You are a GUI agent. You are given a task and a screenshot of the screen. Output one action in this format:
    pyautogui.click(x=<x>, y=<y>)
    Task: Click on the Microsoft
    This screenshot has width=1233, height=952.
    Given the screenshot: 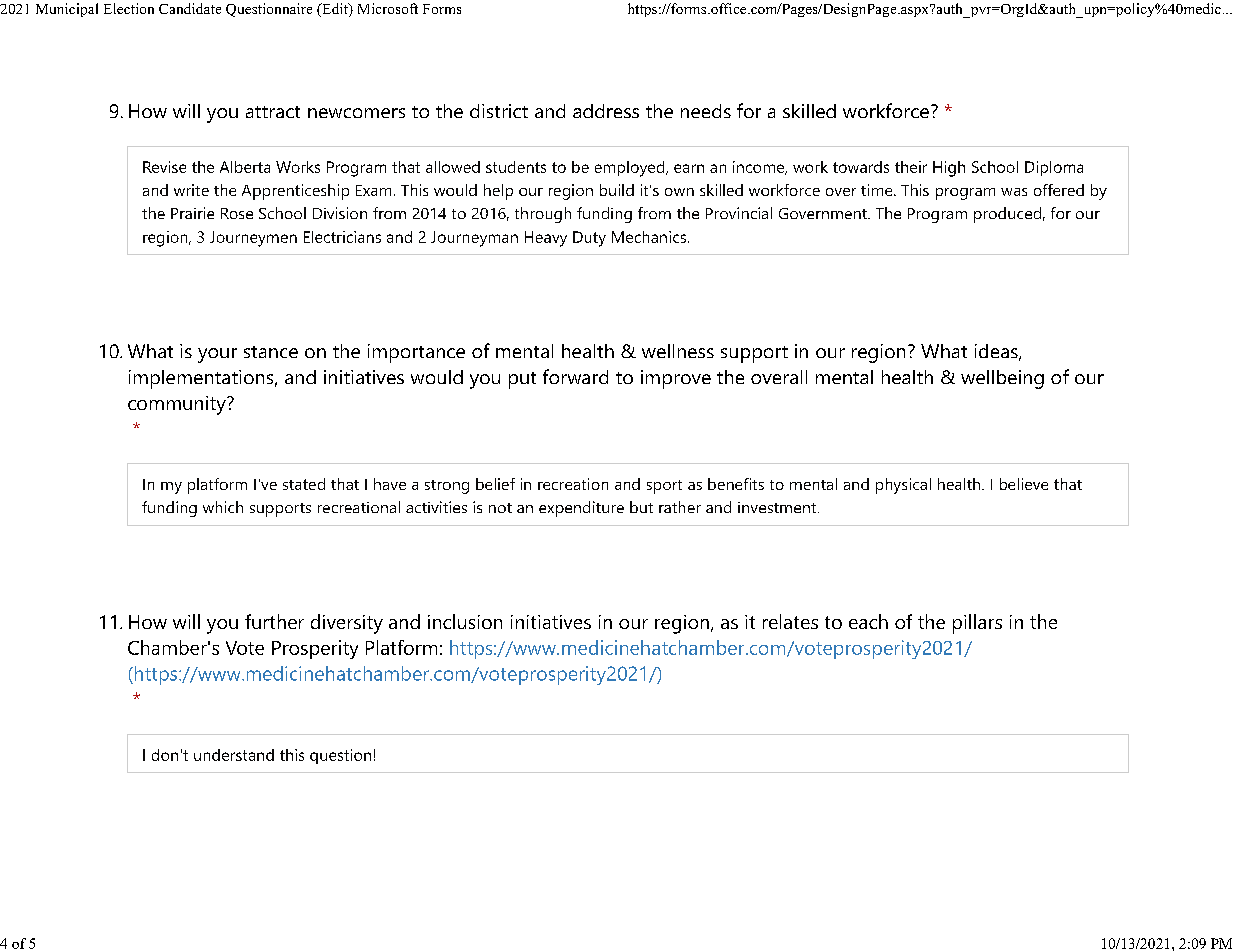 What is the action you would take?
    pyautogui.click(x=388, y=8)
